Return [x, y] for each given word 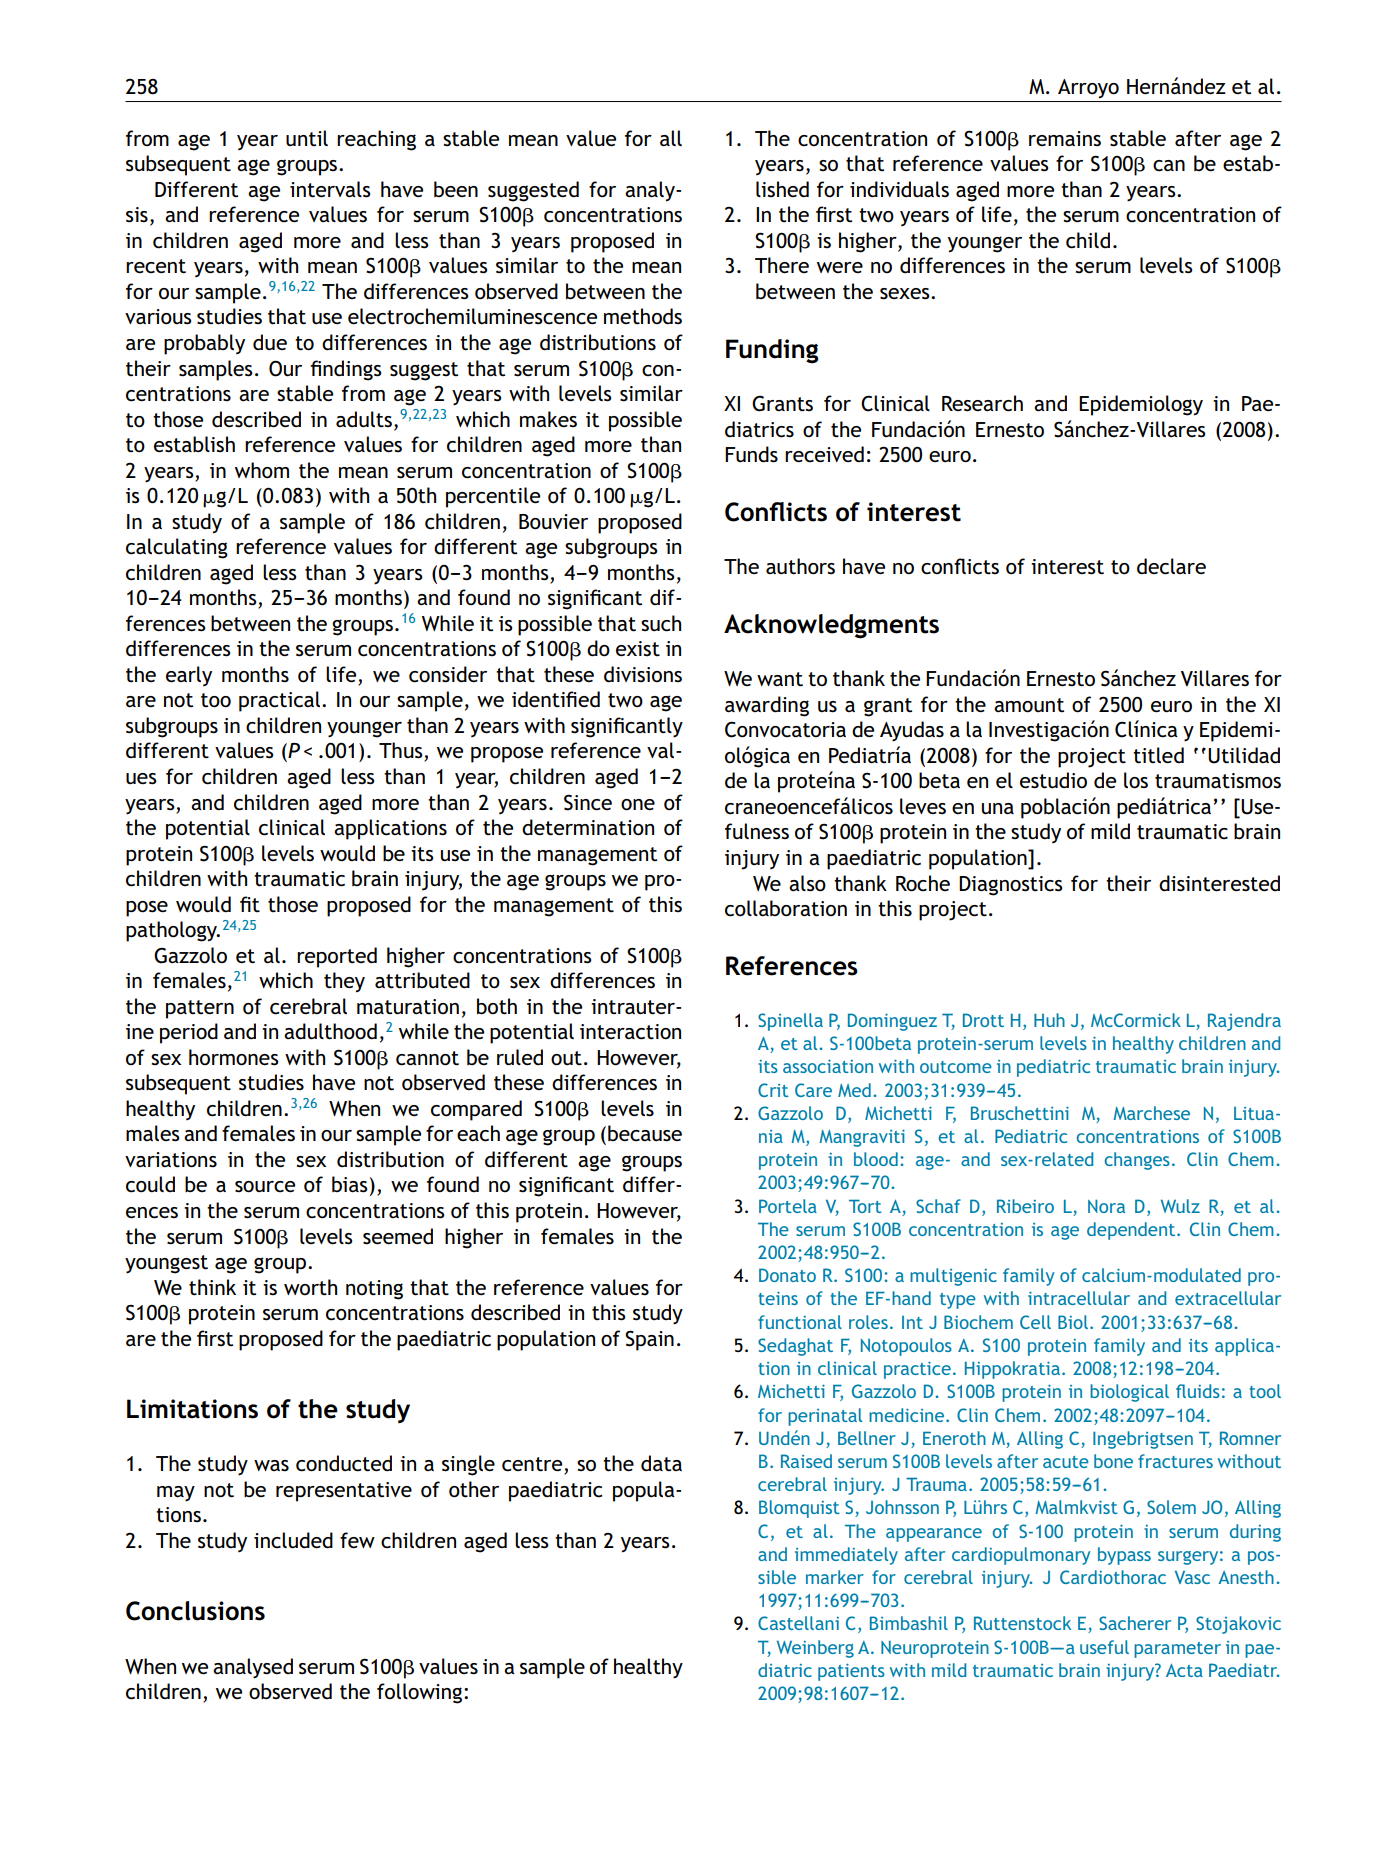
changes [1137, 1161]
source [265, 1187]
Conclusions [195, 1611]
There [782, 265]
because [645, 1133]
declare [1171, 566]
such [661, 623]
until [307, 138]
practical [281, 701]
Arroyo [1088, 88]
